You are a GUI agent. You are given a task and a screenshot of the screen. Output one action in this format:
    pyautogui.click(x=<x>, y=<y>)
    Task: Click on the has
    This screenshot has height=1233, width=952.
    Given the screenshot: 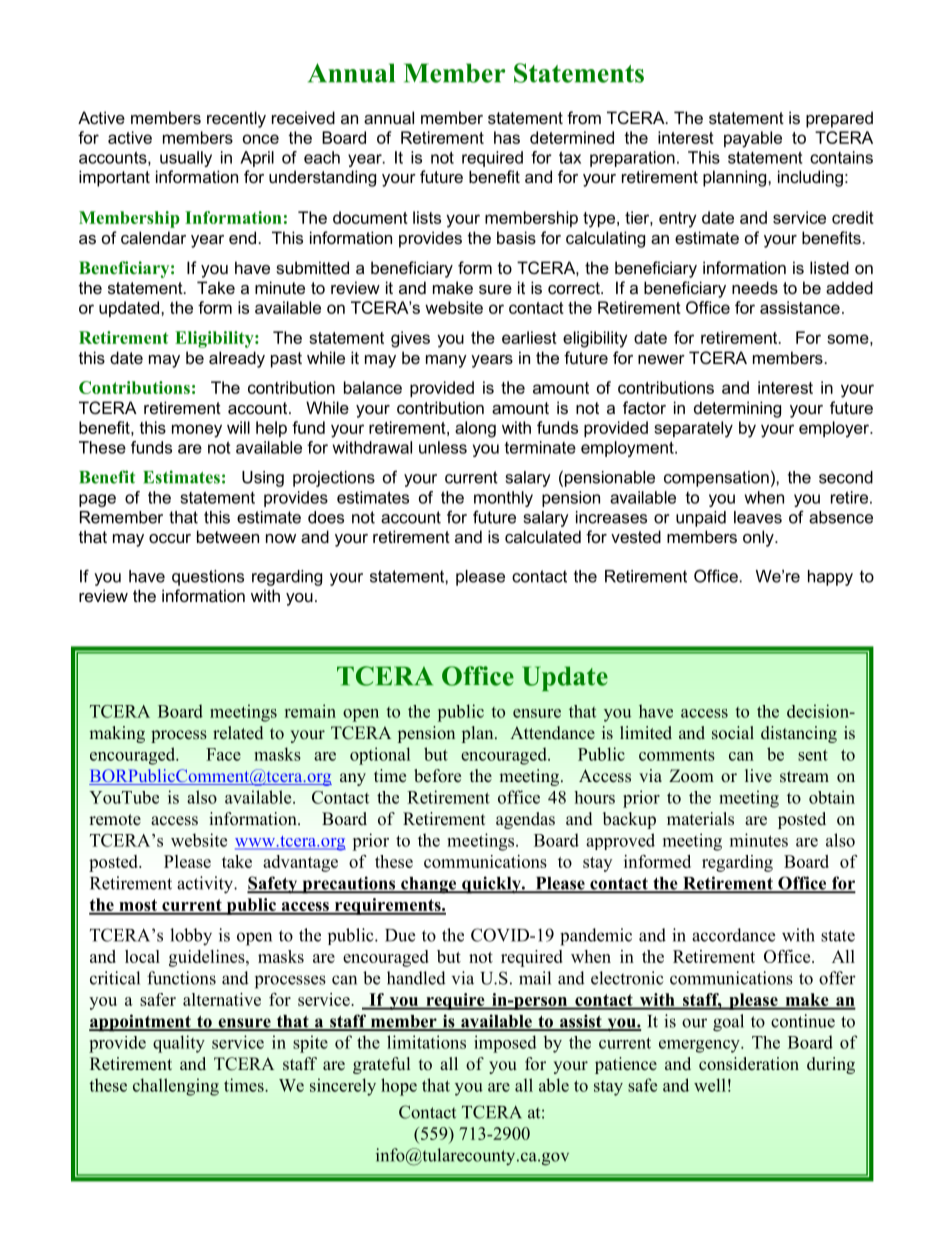 What is the action you would take?
    pyautogui.click(x=507, y=137)
